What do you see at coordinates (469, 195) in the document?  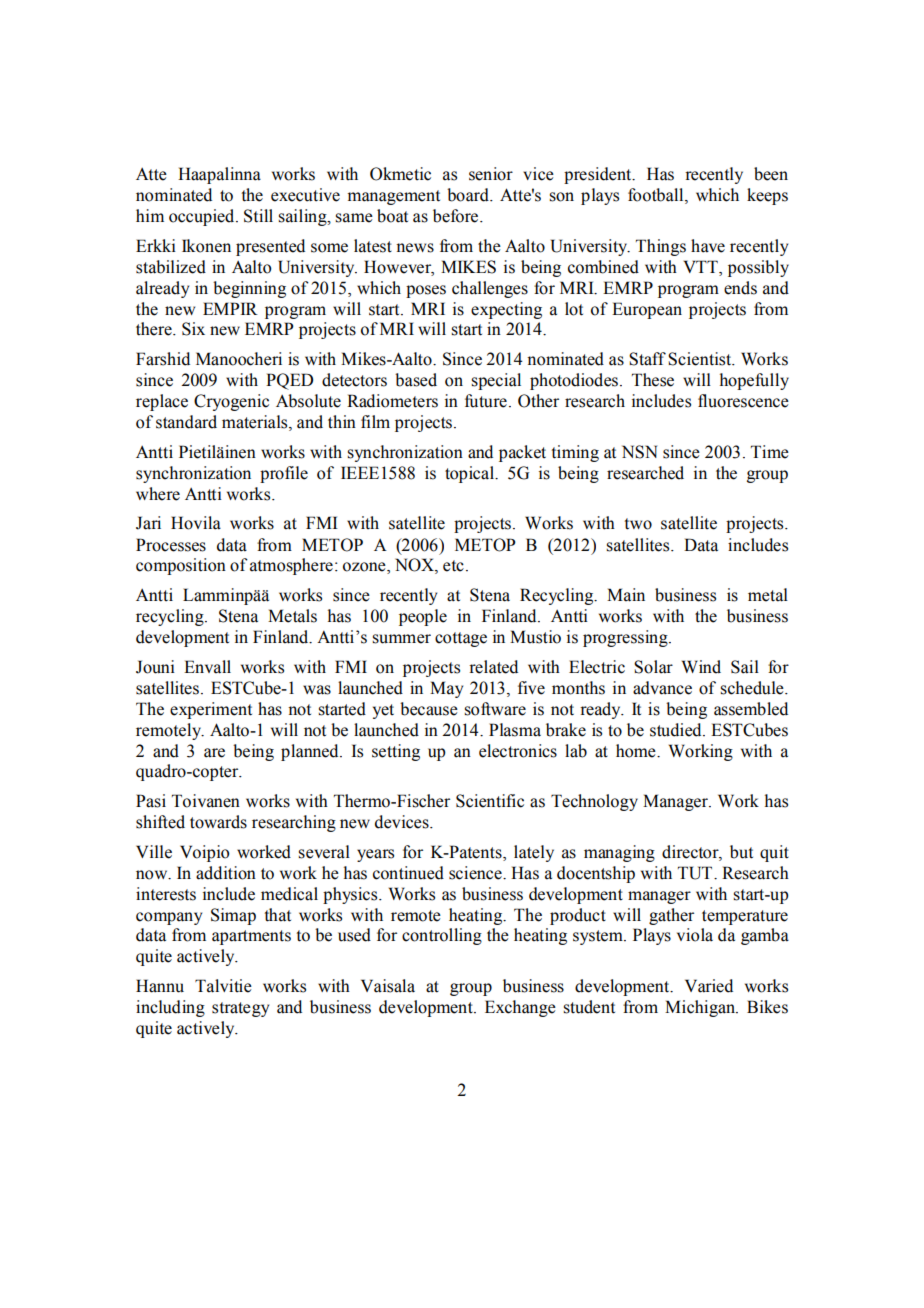 I see `board` at bounding box center [469, 195].
